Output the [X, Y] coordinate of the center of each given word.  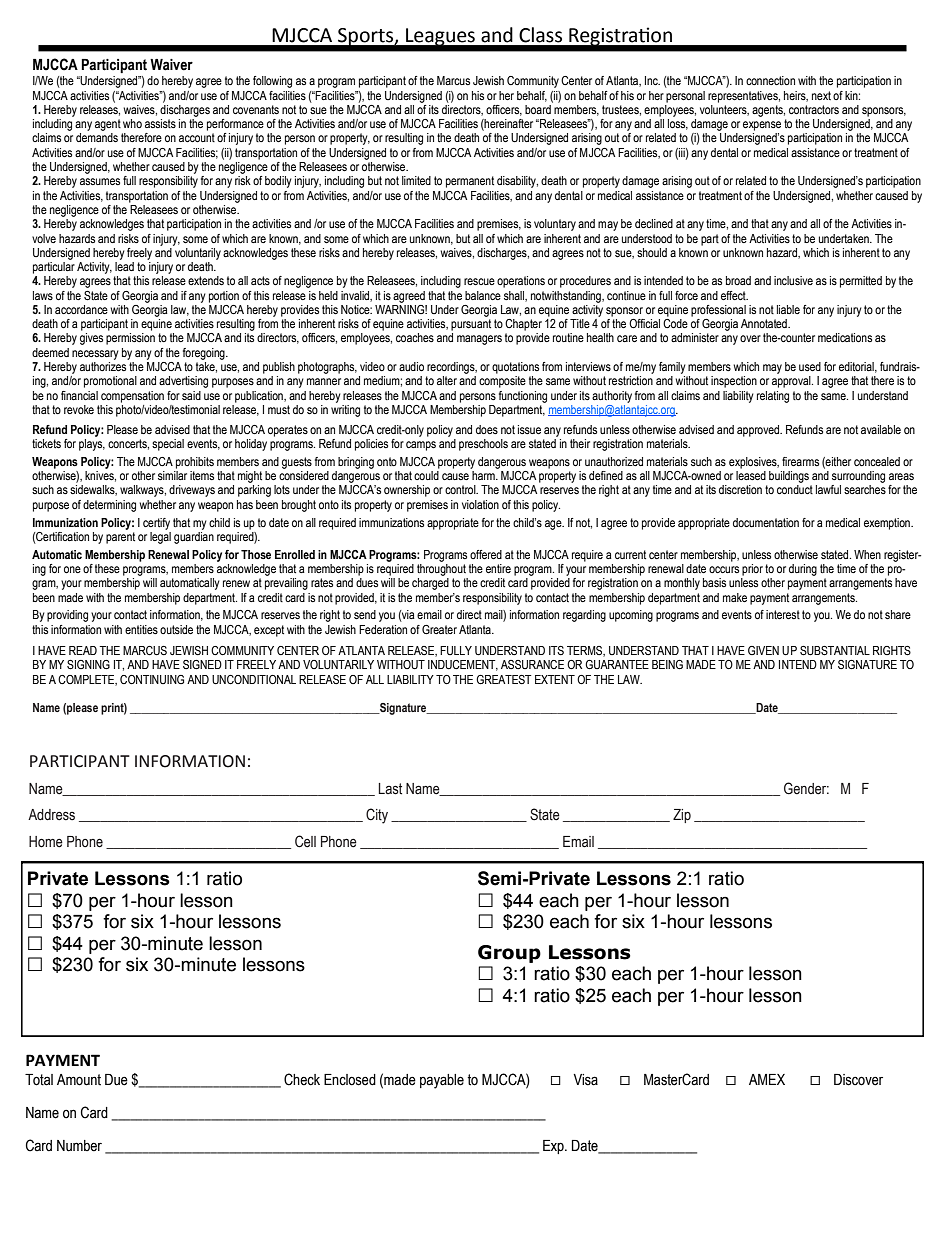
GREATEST [504, 679]
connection [770, 80]
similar [172, 475]
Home [46, 842]
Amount [79, 1080]
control [461, 489]
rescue [479, 282]
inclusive [793, 281]
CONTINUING [152, 679]
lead [124, 266]
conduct [795, 489]
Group [509, 954]
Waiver [171, 65]
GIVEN [763, 650]
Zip [682, 816]
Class [540, 35]
